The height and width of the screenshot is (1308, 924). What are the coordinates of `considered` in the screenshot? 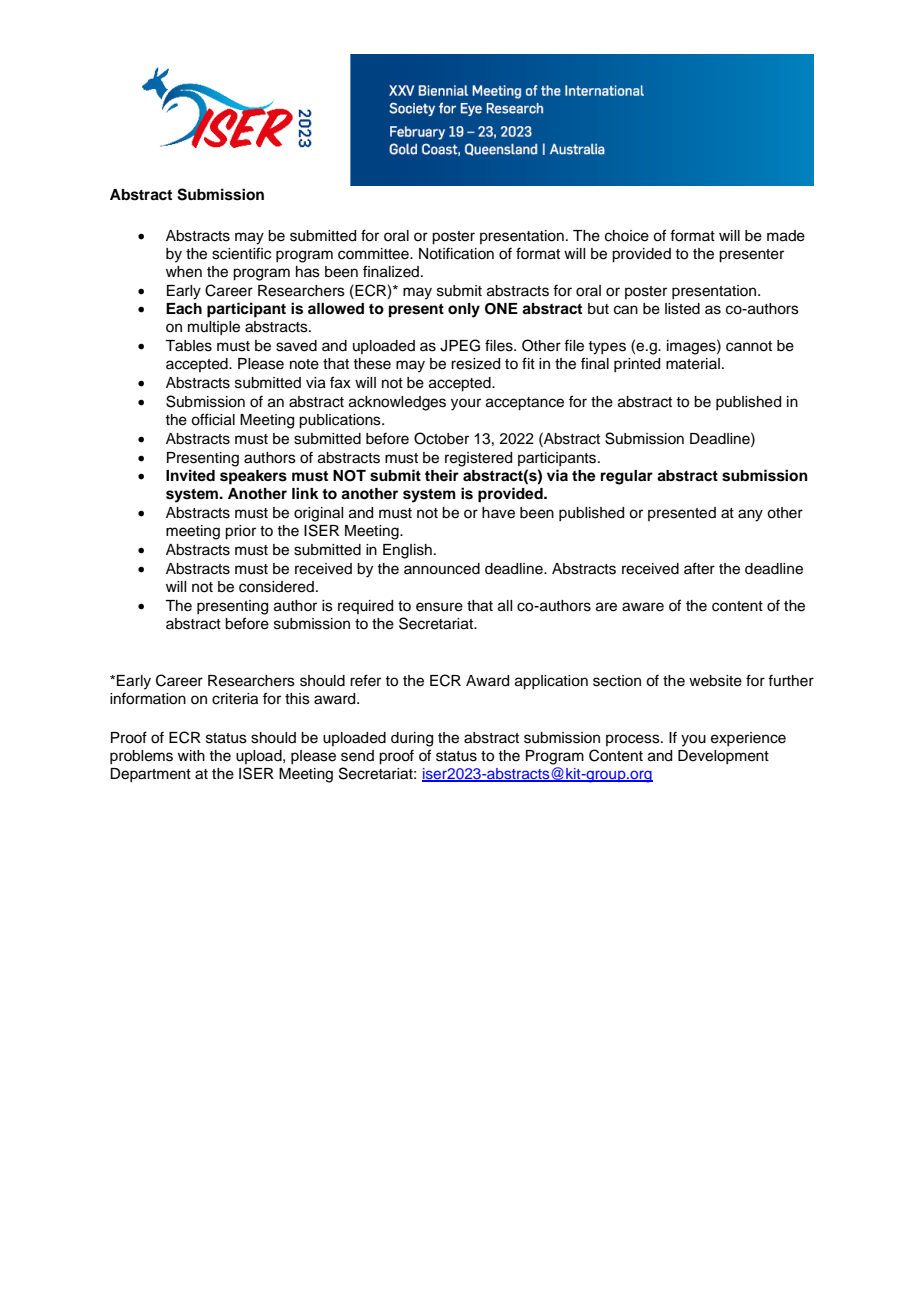 It's located at (276, 587).
